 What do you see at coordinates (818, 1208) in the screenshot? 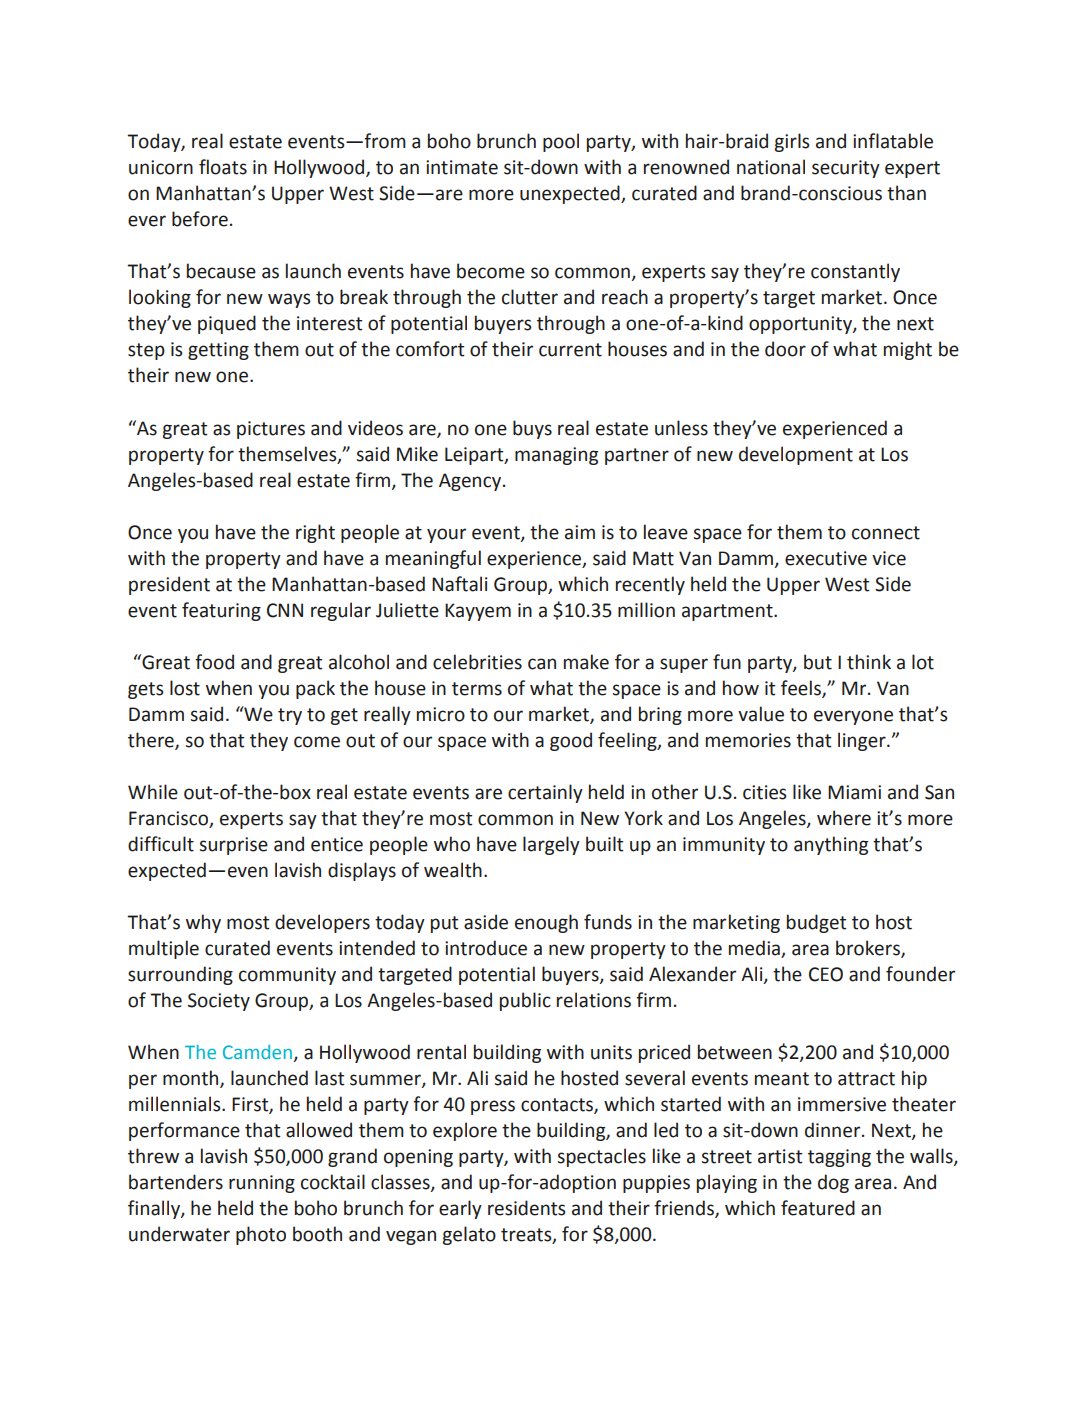
I see `featured` at bounding box center [818, 1208].
